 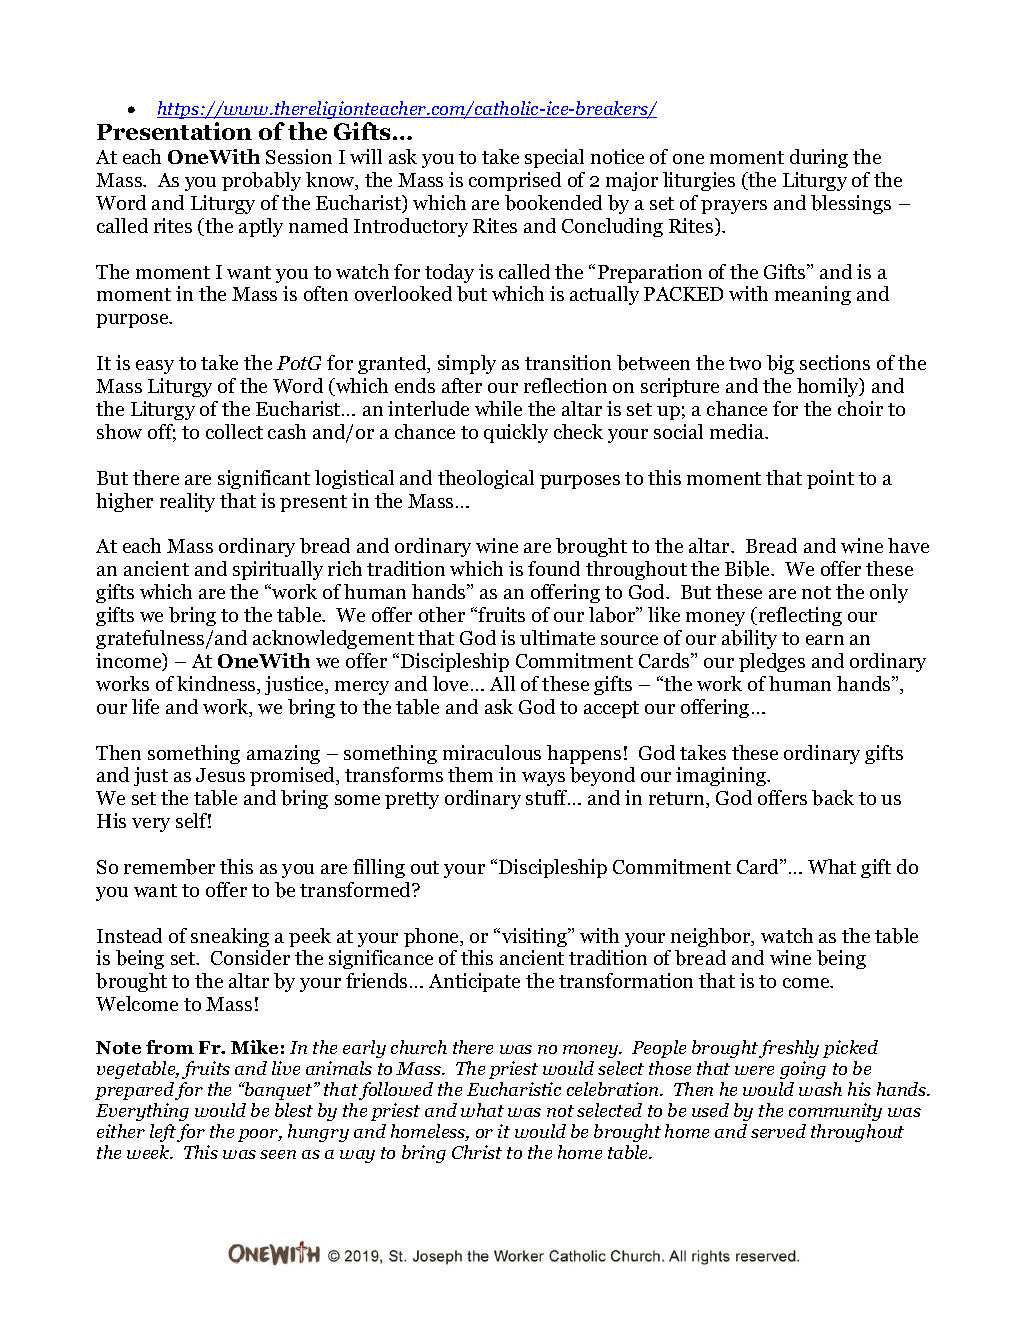 I want to click on left, so click(x=163, y=1133).
